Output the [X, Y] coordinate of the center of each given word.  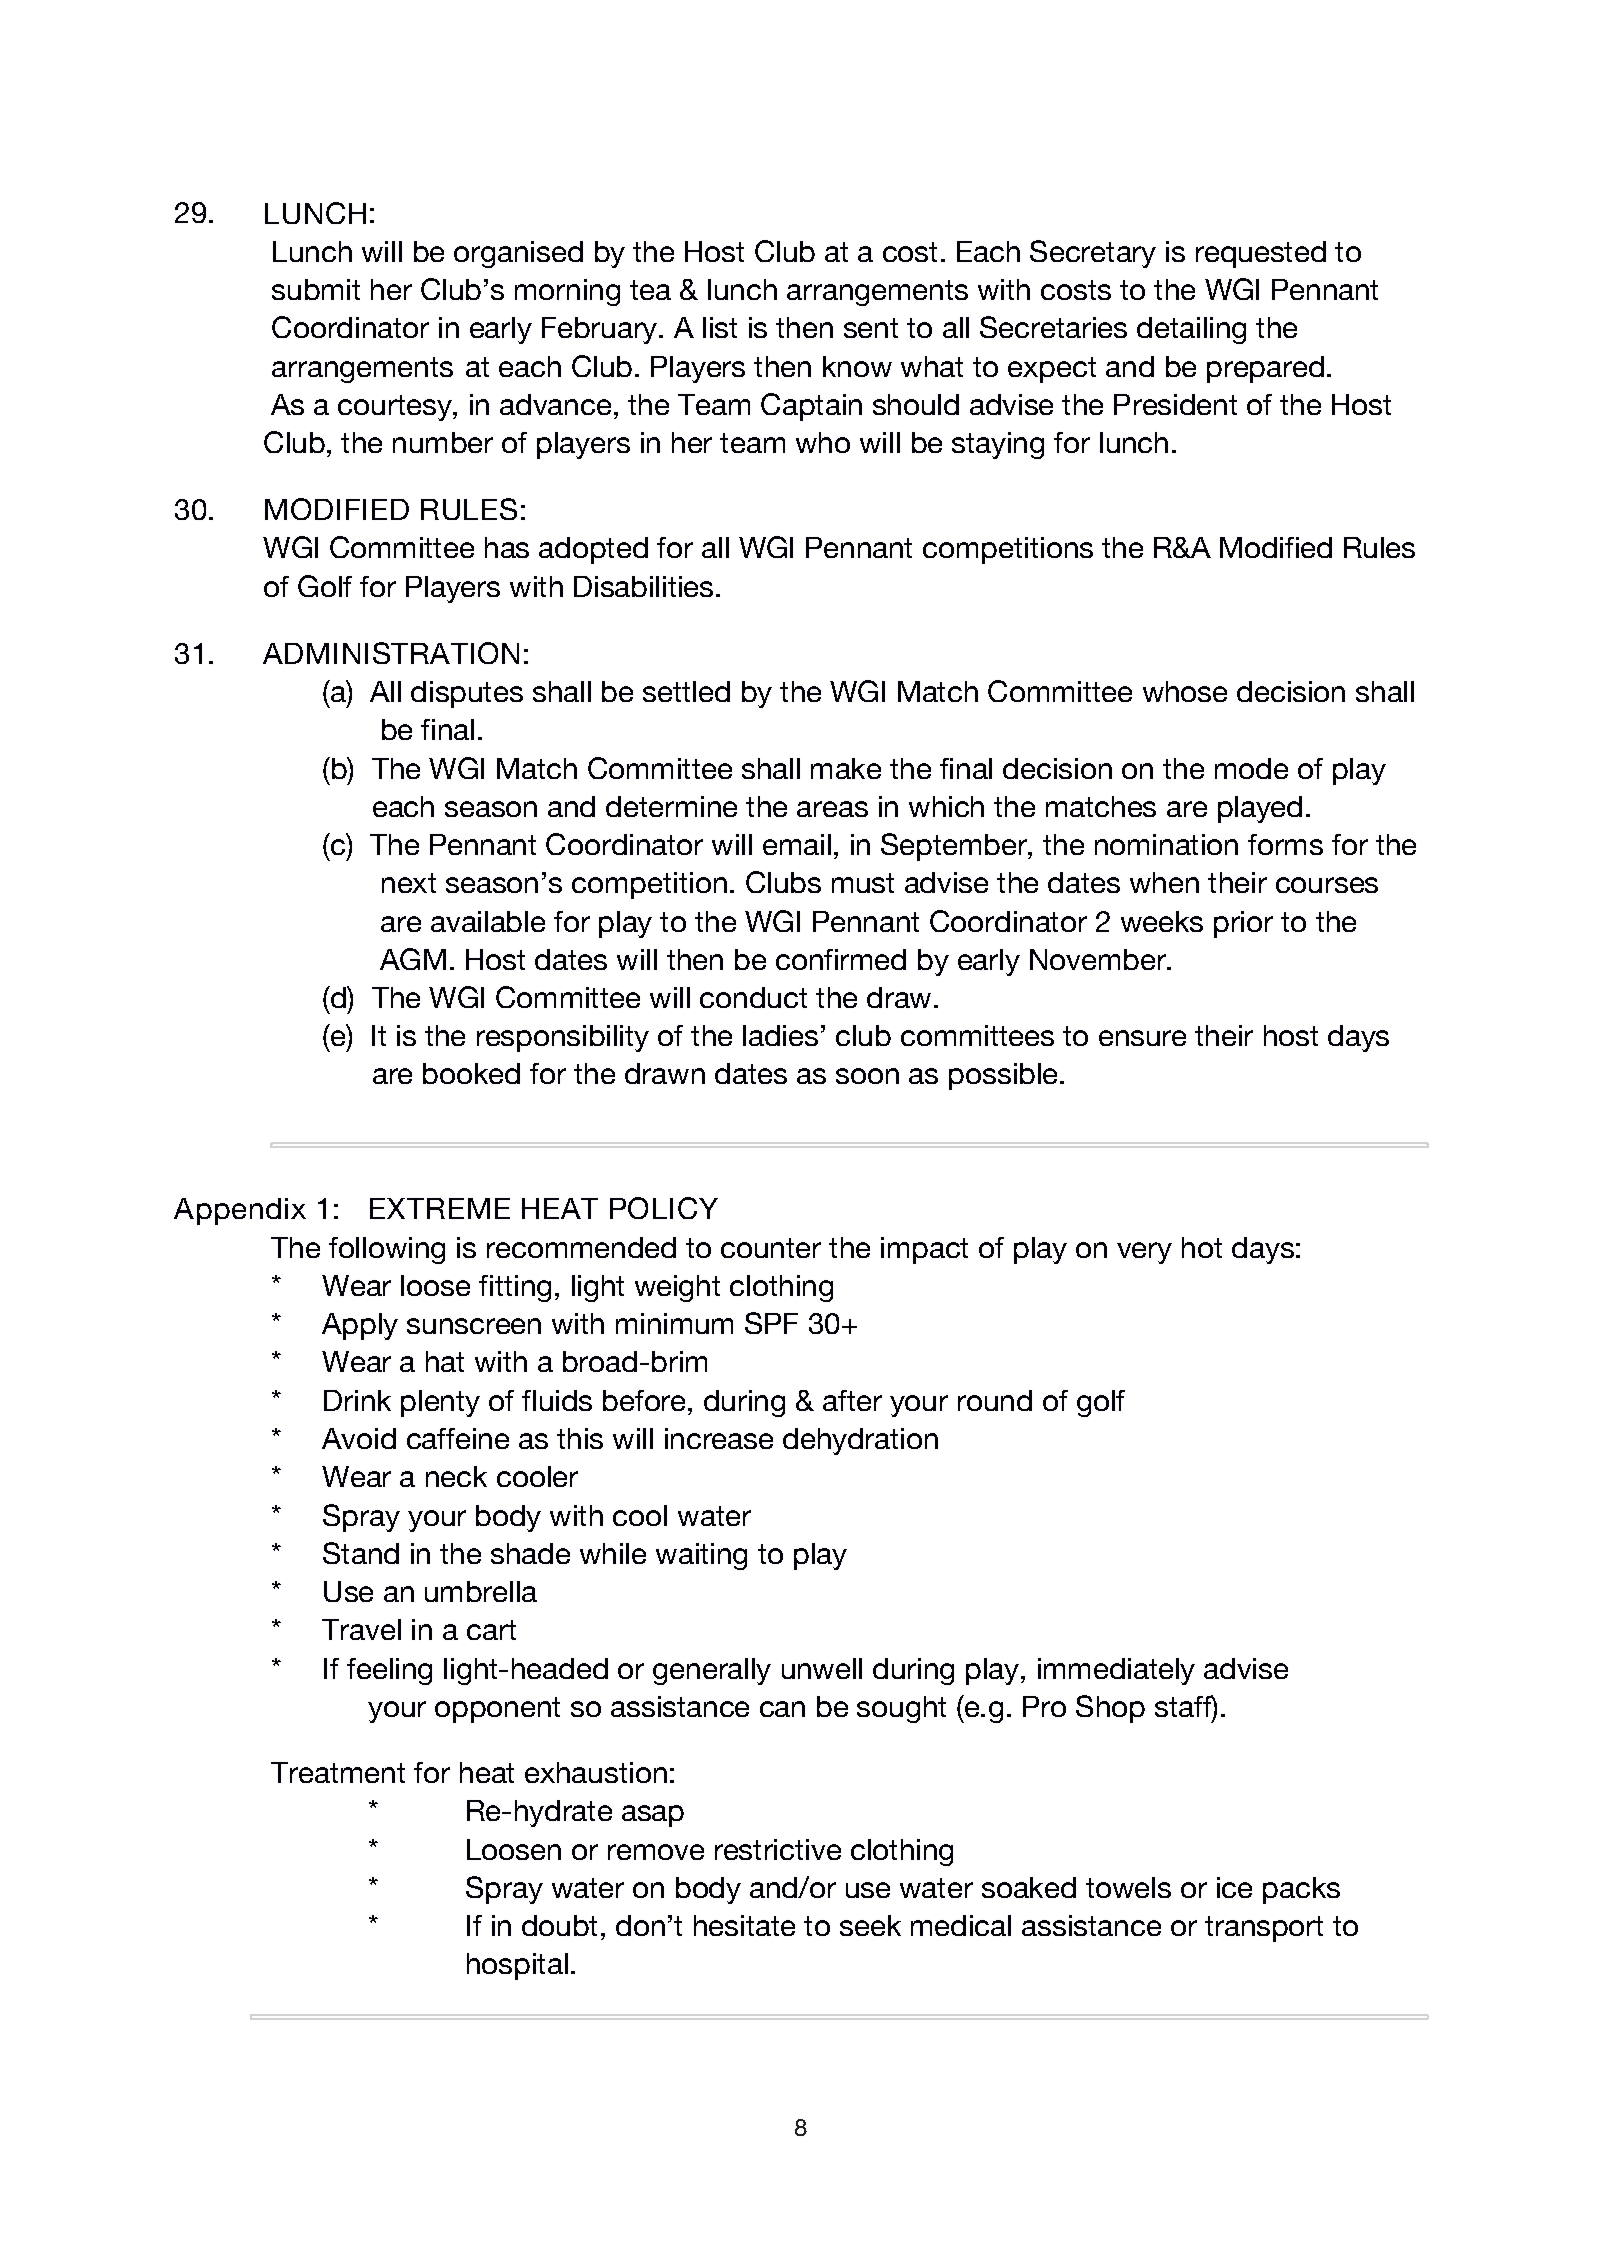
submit [316, 289]
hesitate [744, 1925]
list [720, 327]
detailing [1191, 330]
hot [1202, 1247]
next [409, 883]
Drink [357, 1400]
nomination [1166, 844]
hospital [517, 1966]
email [797, 844]
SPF [771, 1323]
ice [1234, 1887]
